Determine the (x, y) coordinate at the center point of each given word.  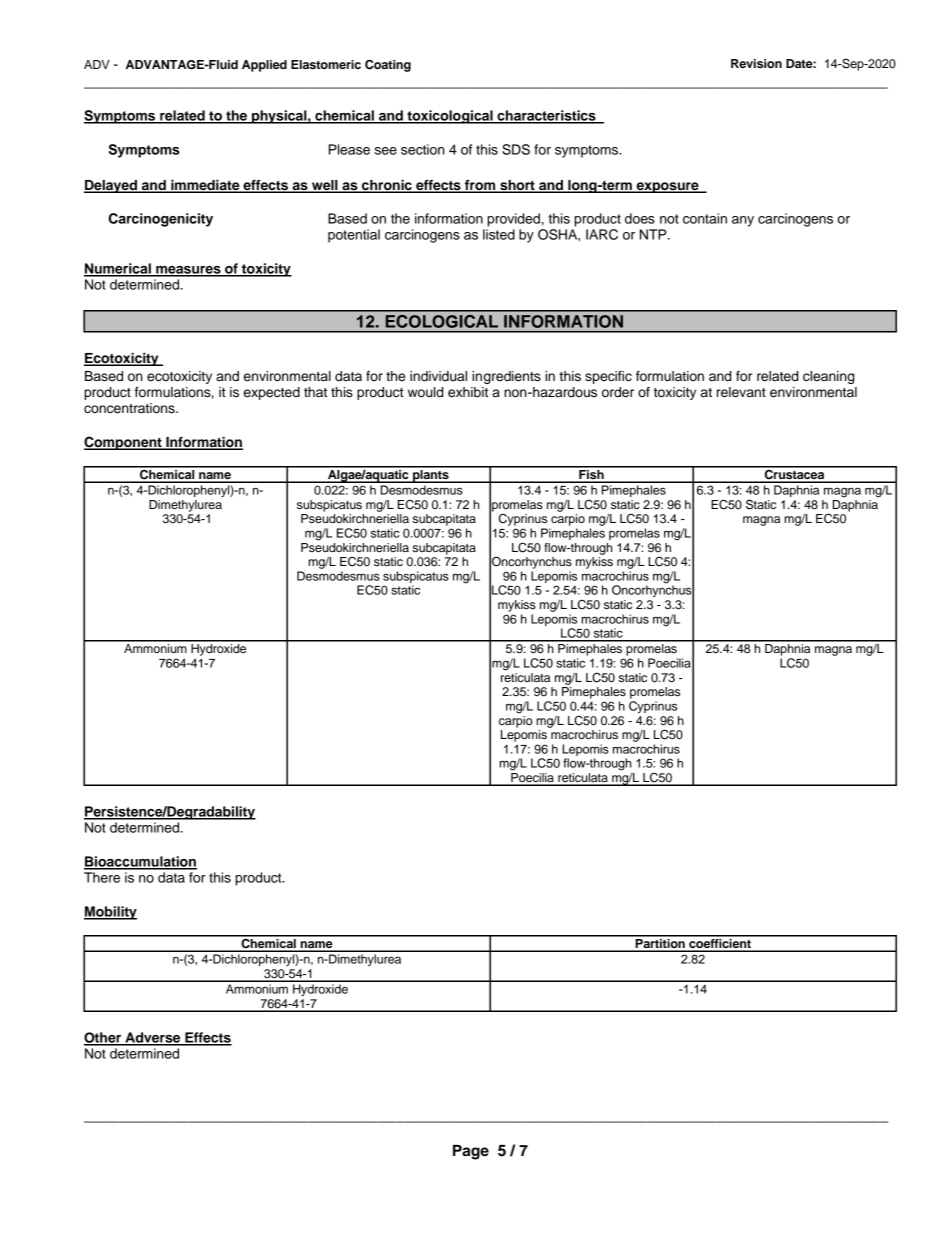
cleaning (828, 377)
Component (124, 443)
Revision (756, 63)
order (618, 392)
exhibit (468, 392)
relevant (741, 392)
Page (471, 1152)
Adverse (153, 1038)
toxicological (450, 117)
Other (104, 1038)
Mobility (110, 913)
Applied (264, 66)
